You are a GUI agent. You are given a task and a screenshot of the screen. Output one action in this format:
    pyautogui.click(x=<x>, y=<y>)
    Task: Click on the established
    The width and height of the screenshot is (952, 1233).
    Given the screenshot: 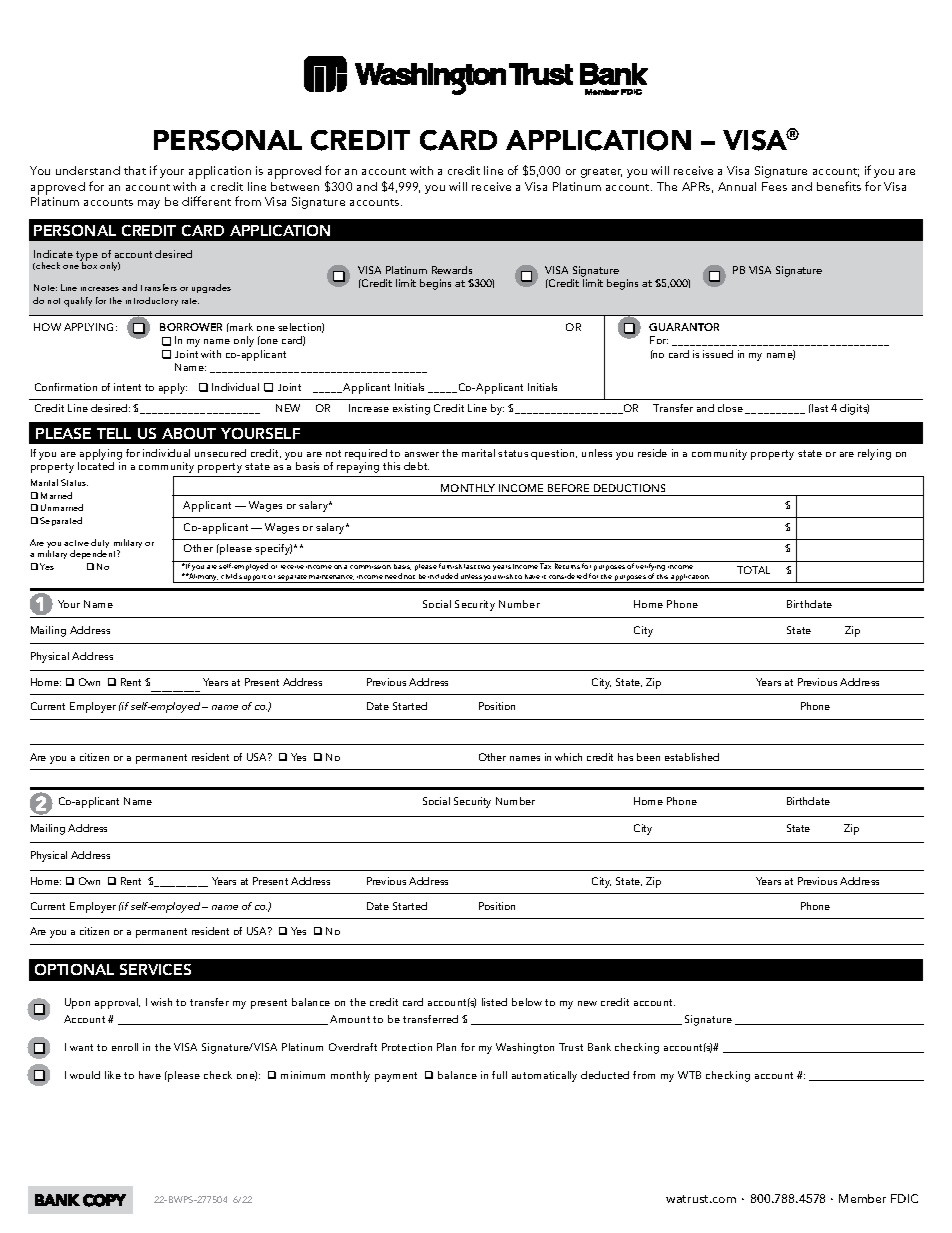 What is the action you would take?
    pyautogui.click(x=692, y=757)
